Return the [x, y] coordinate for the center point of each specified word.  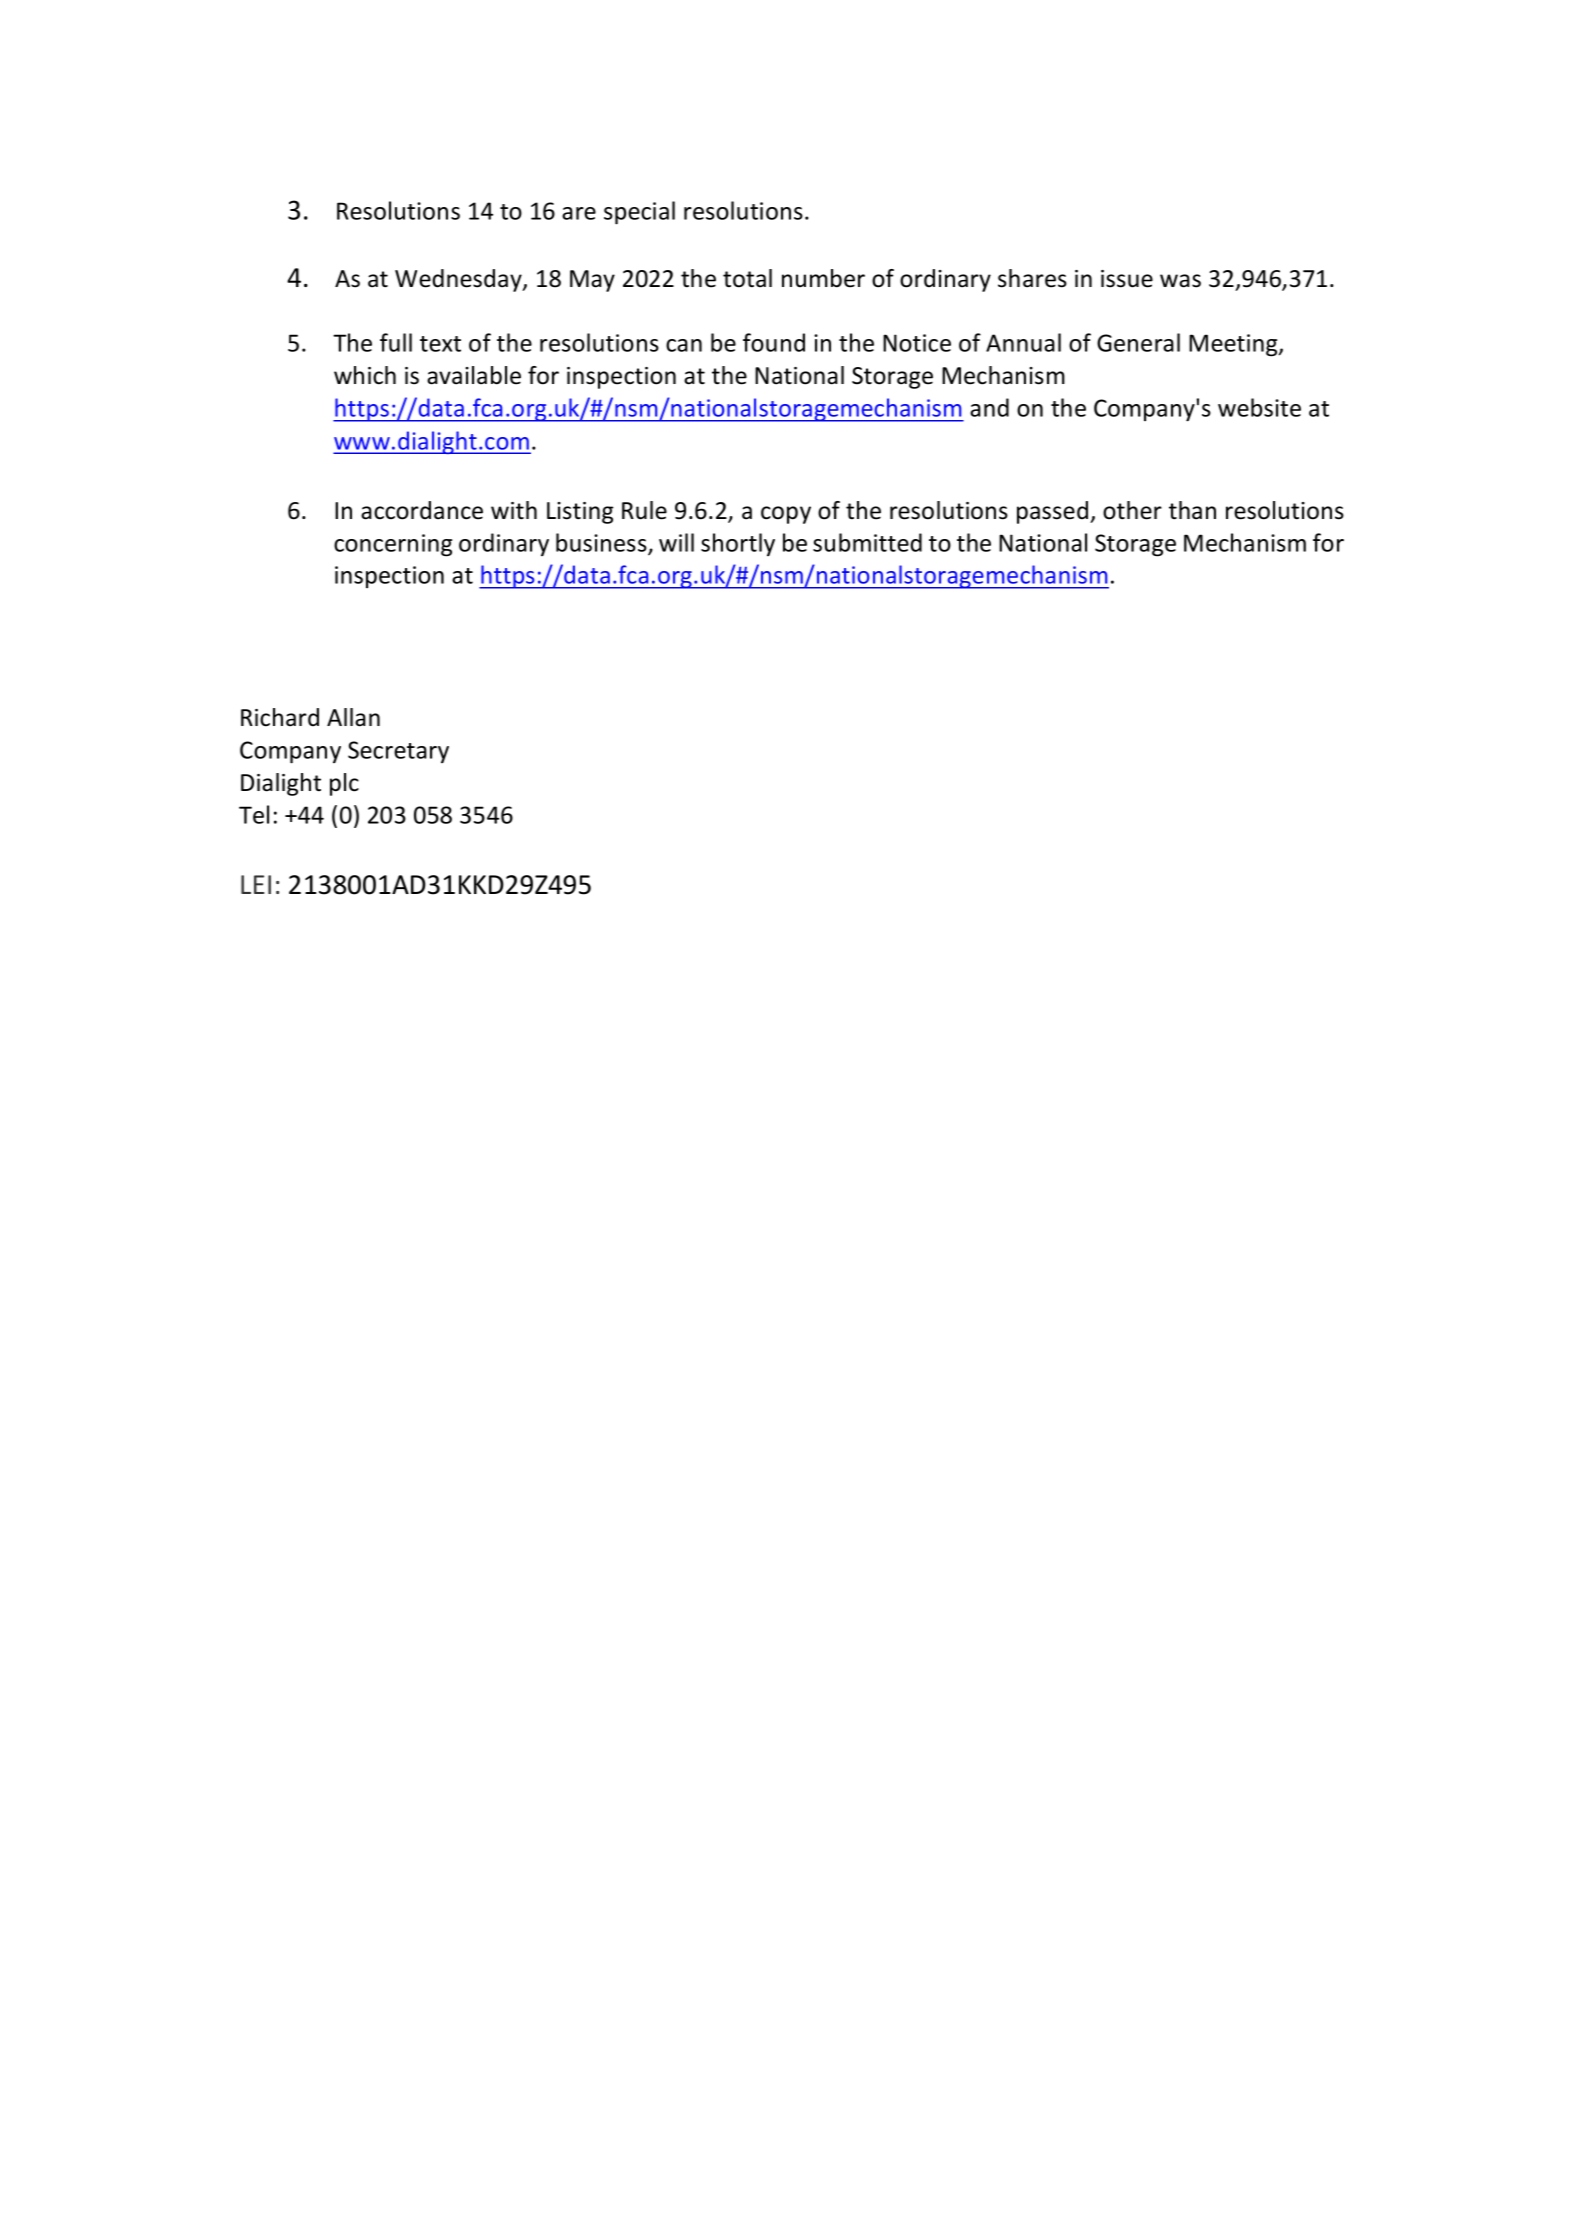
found [774, 342]
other [1132, 510]
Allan [353, 717]
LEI [256, 884]
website [1259, 407]
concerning [393, 545]
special [639, 213]
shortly [738, 544]
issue [1127, 279]
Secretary [398, 752]
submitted [867, 542]
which [365, 375]
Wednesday [459, 280]
